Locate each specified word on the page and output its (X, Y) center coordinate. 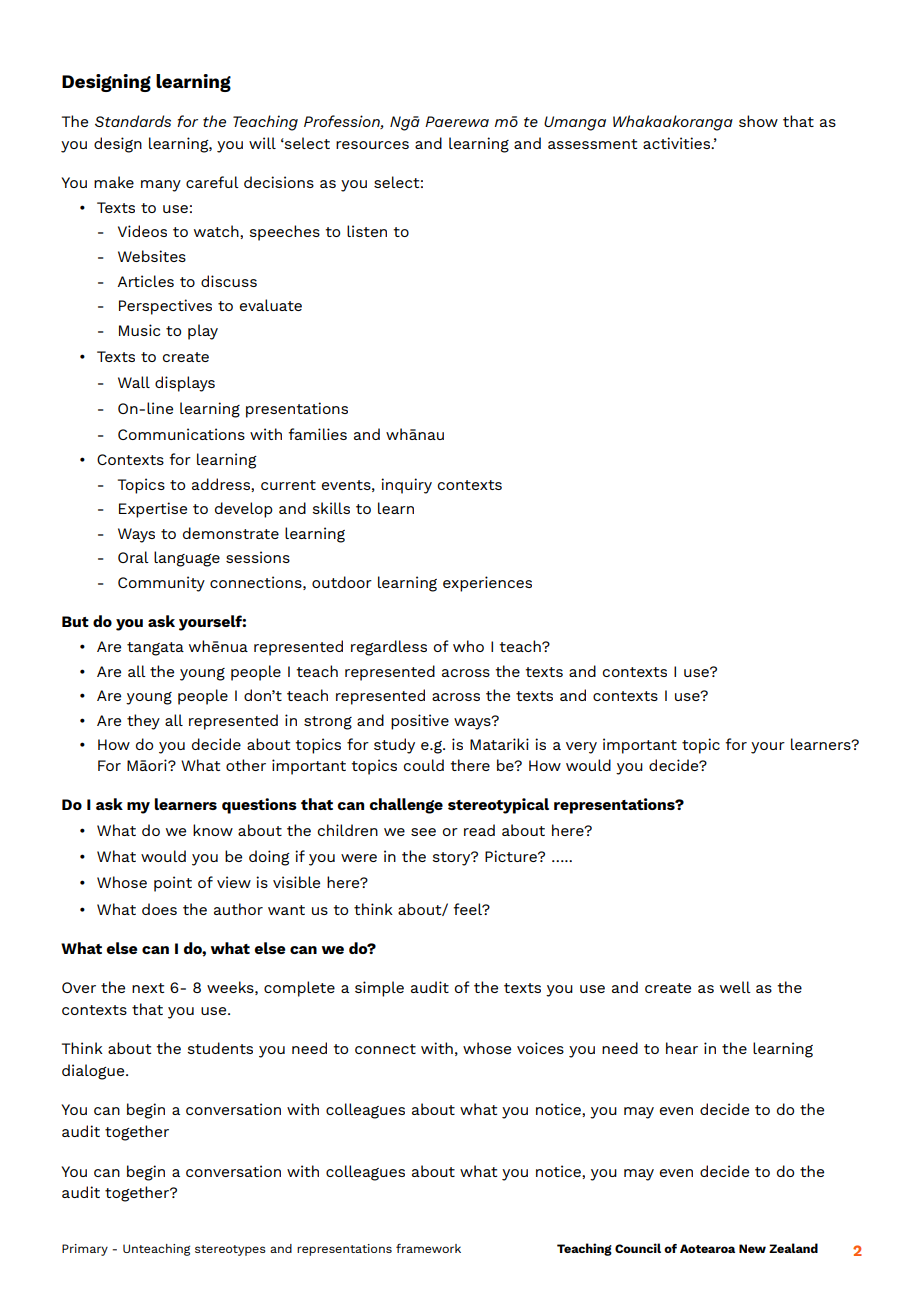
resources (372, 145)
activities (678, 143)
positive (420, 722)
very (581, 748)
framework (428, 1248)
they (143, 722)
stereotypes (230, 1250)
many (161, 186)
